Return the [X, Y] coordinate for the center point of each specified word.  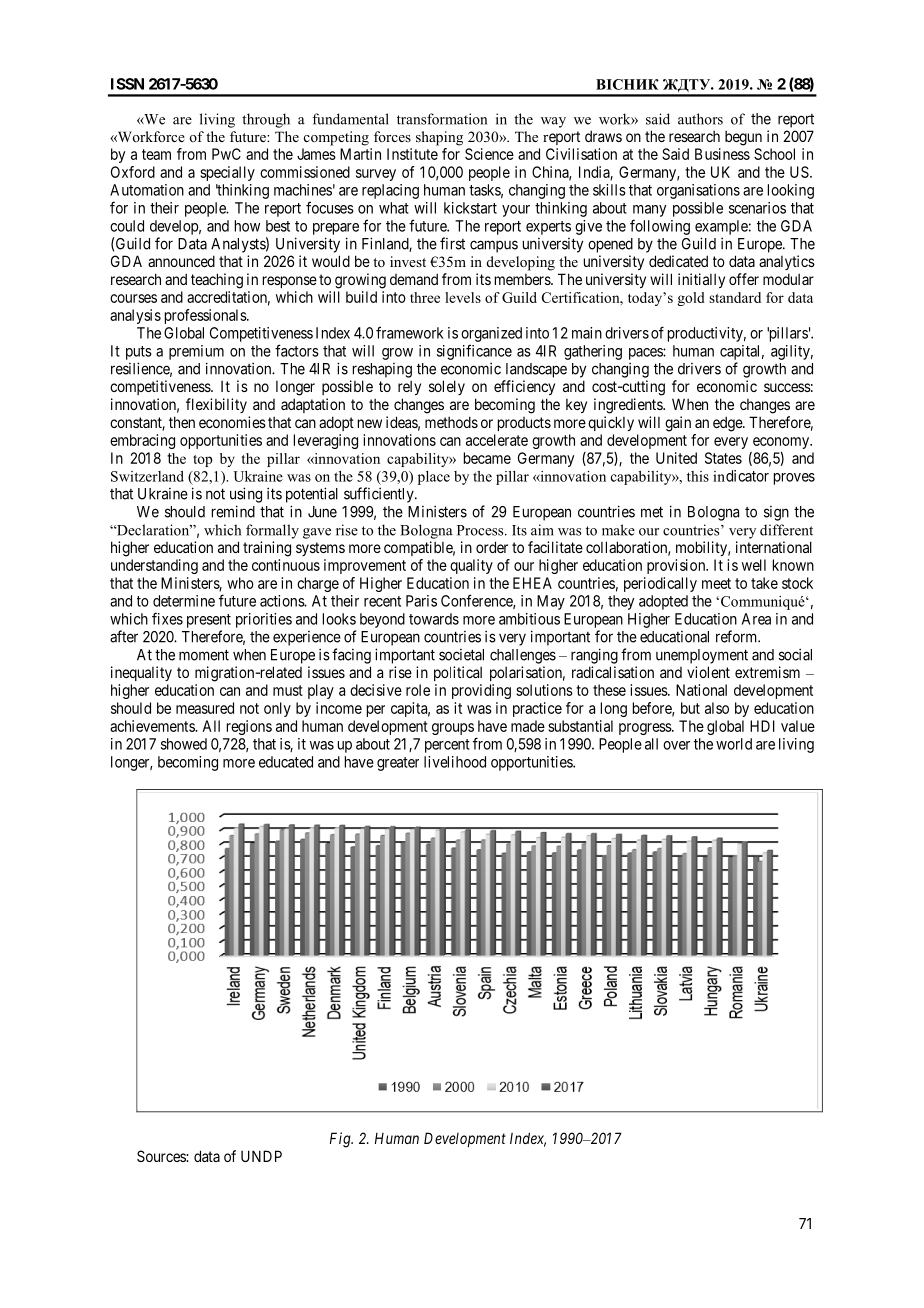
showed [184, 744]
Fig [341, 1140]
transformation [442, 119]
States [723, 458]
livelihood [455, 762]
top [202, 461]
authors [700, 119]
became [487, 458]
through [266, 120]
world [734, 744]
